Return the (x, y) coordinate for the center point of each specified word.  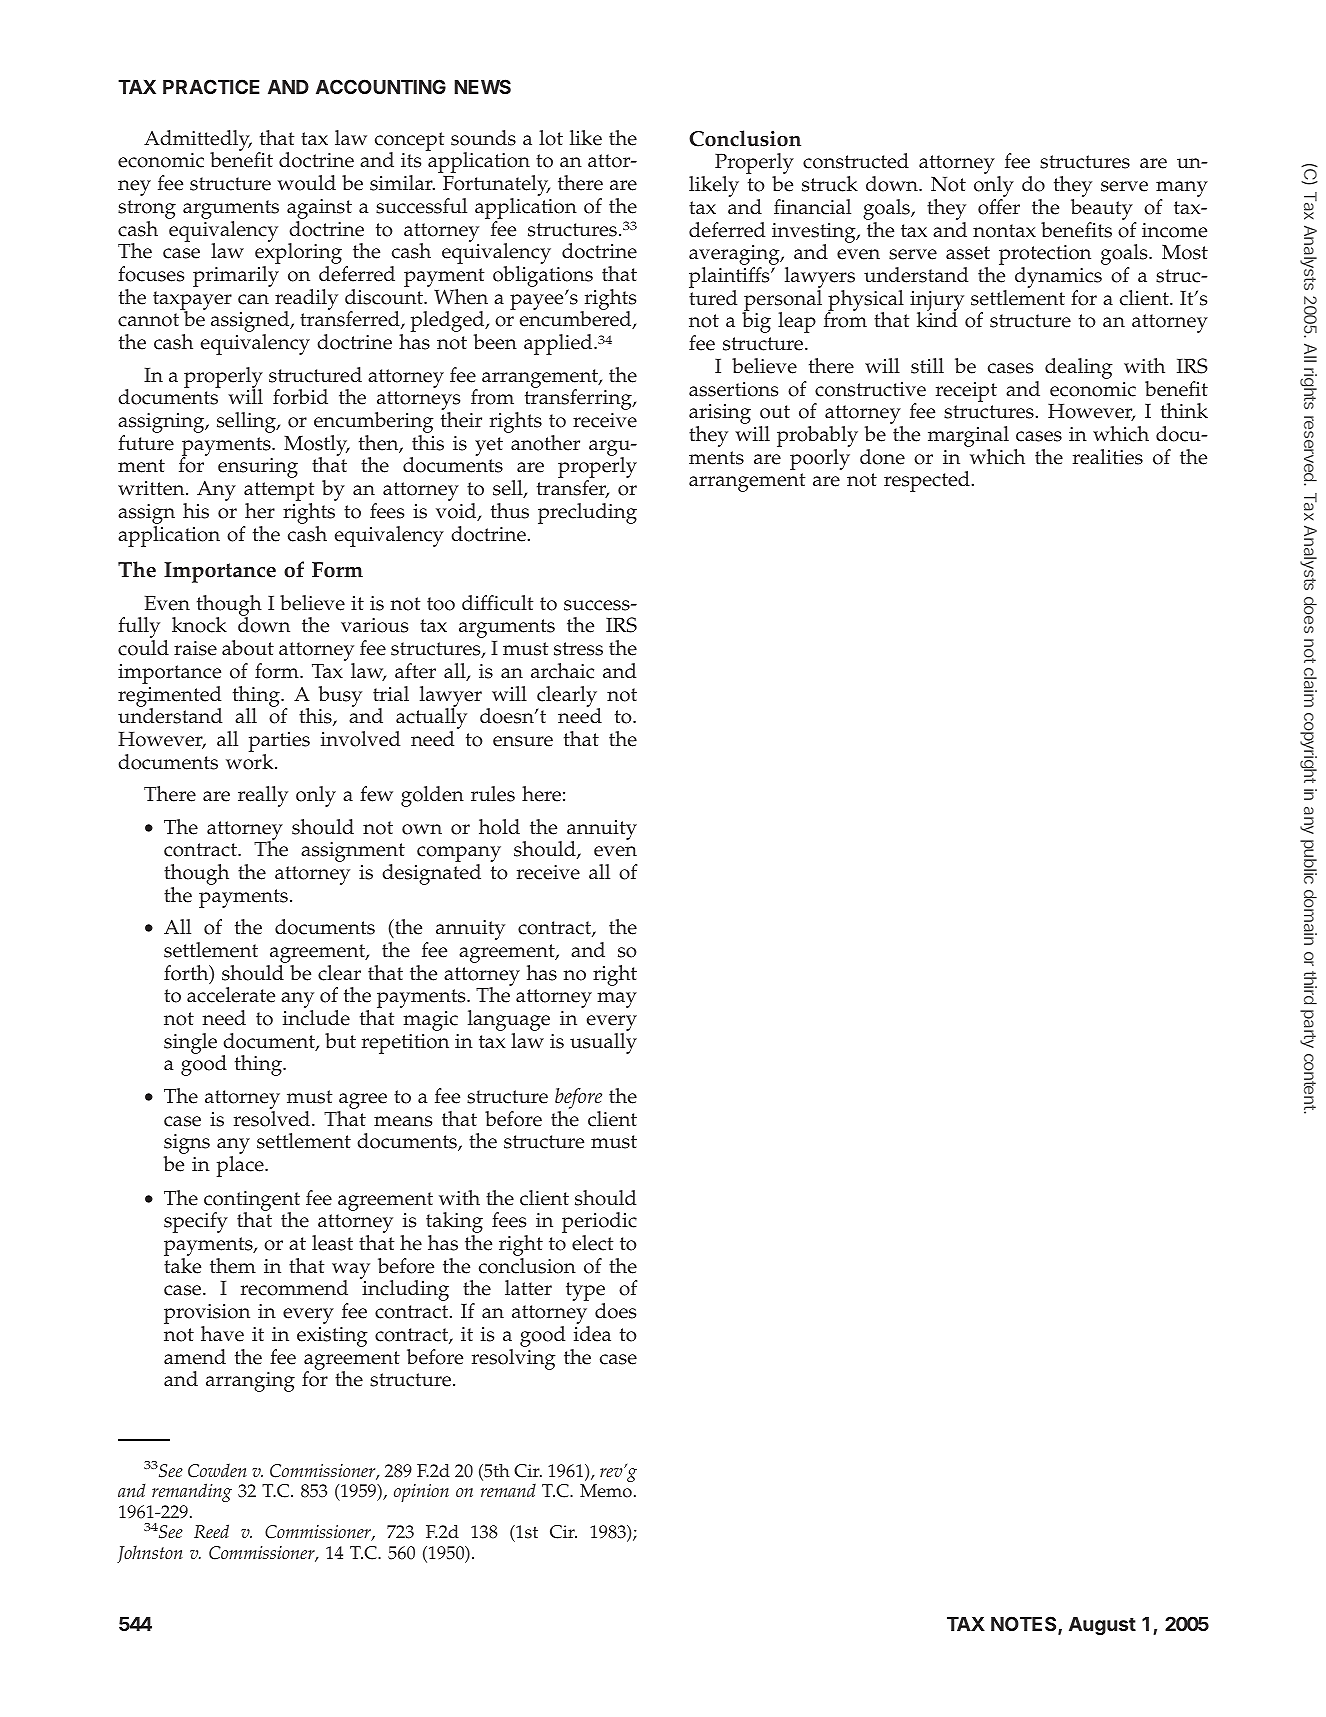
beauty (1103, 211)
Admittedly (198, 141)
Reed (211, 1531)
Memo (606, 1491)
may (617, 1000)
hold (499, 827)
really (263, 796)
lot (551, 138)
